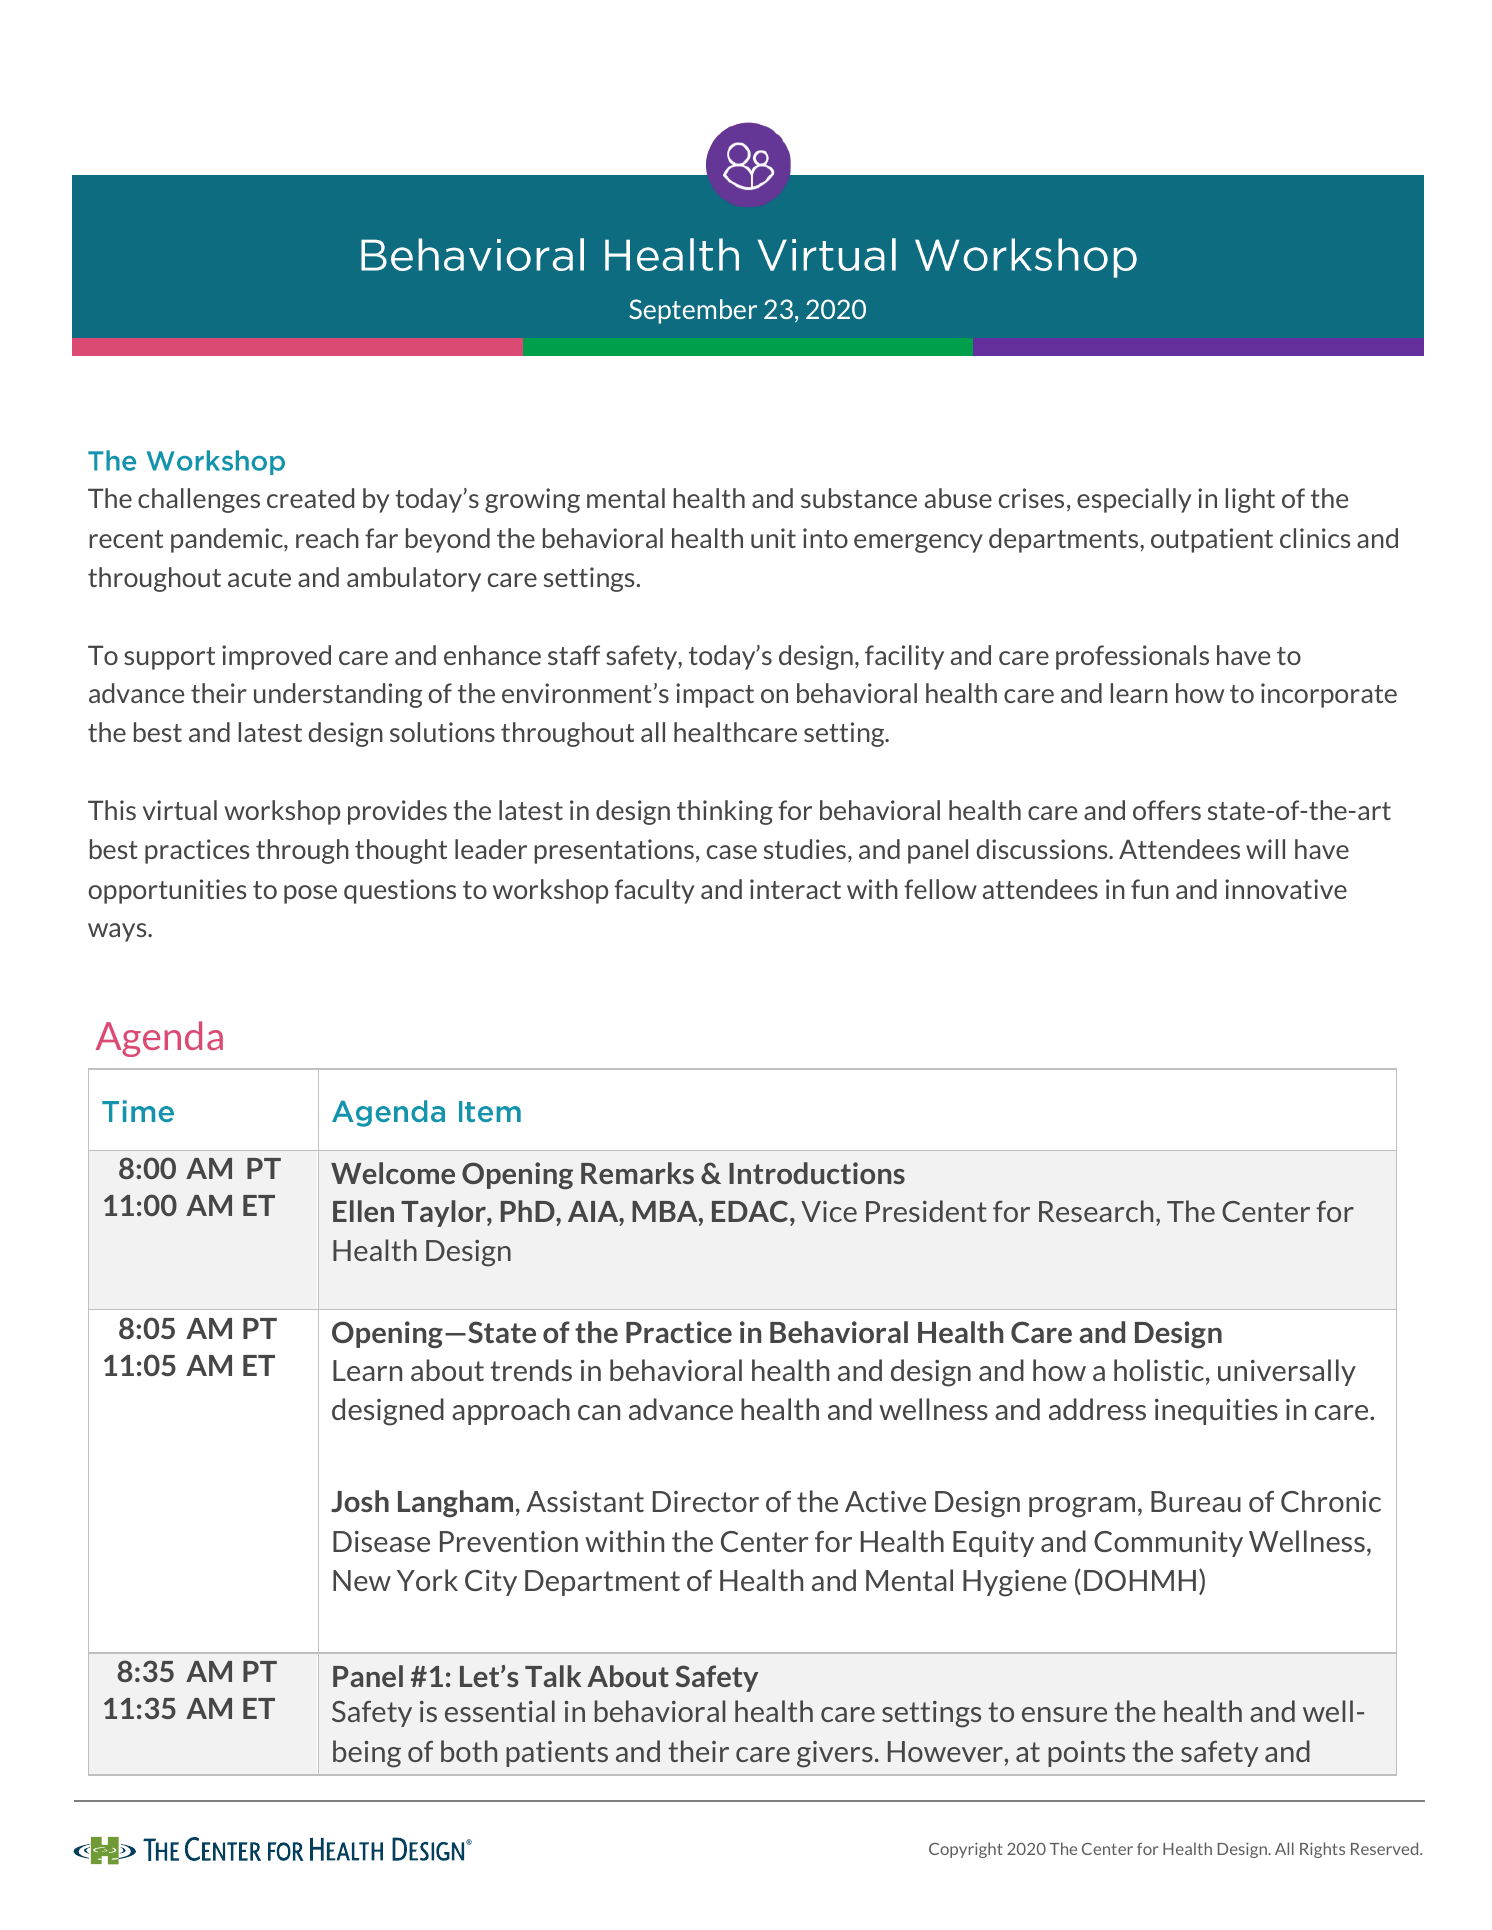 The width and height of the screenshot is (1492, 1930). Describe the element at coordinates (795, 889) in the screenshot. I see `interact` at that location.
